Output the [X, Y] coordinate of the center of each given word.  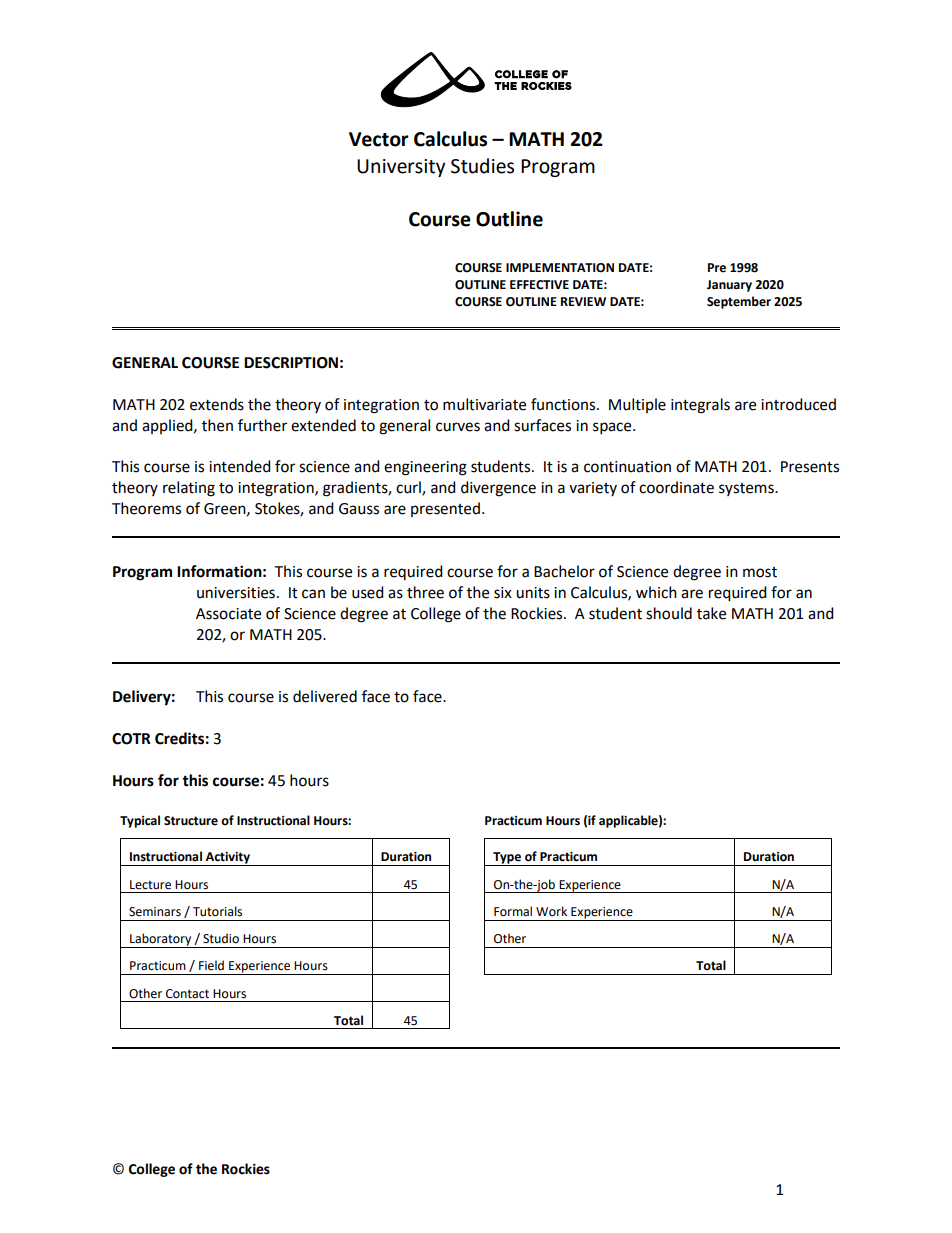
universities [236, 593]
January [729, 286]
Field [211, 965]
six [503, 593]
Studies [482, 166]
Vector [379, 139]
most [760, 572]
